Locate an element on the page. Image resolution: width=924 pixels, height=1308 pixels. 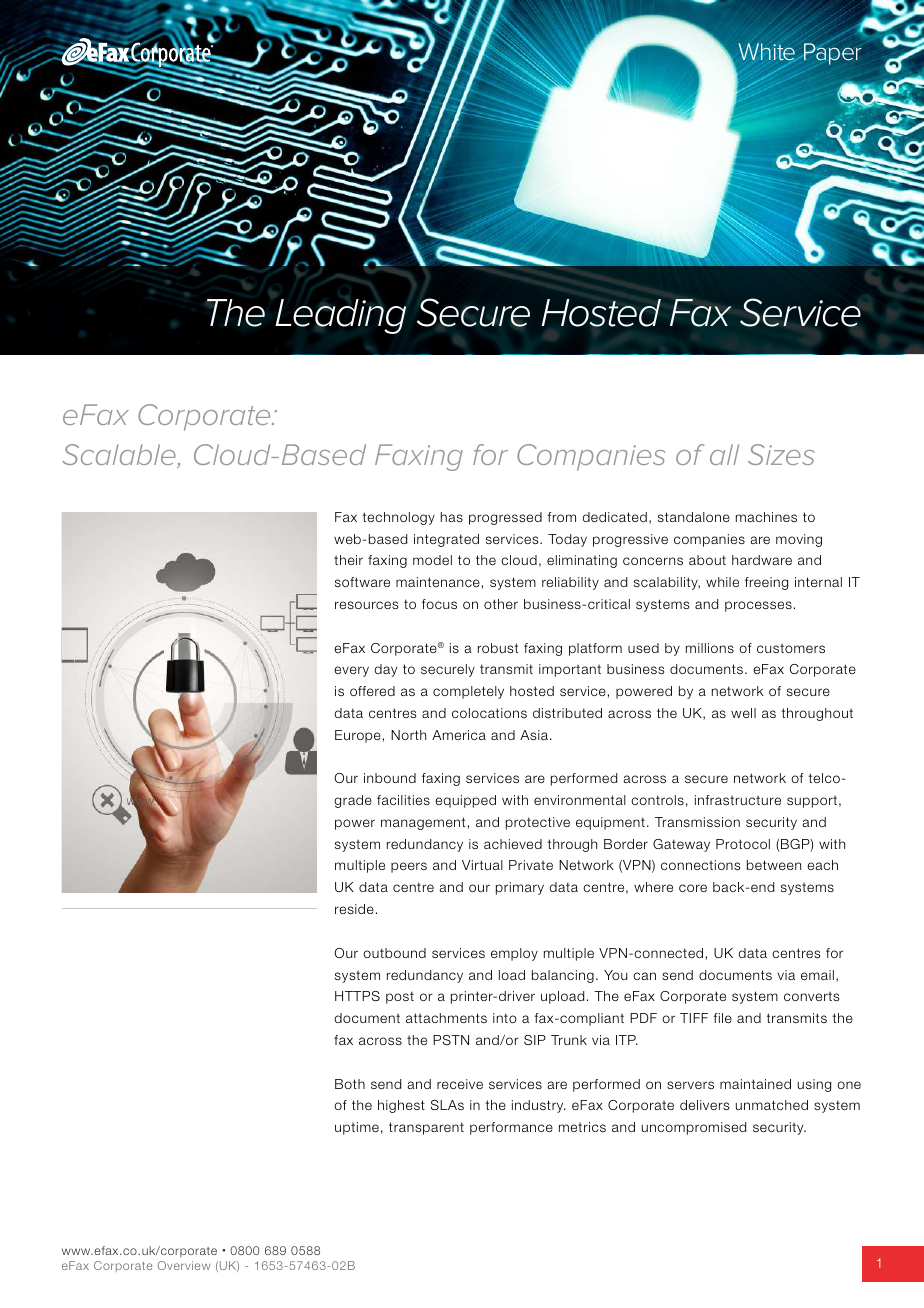
has is located at coordinates (452, 517).
